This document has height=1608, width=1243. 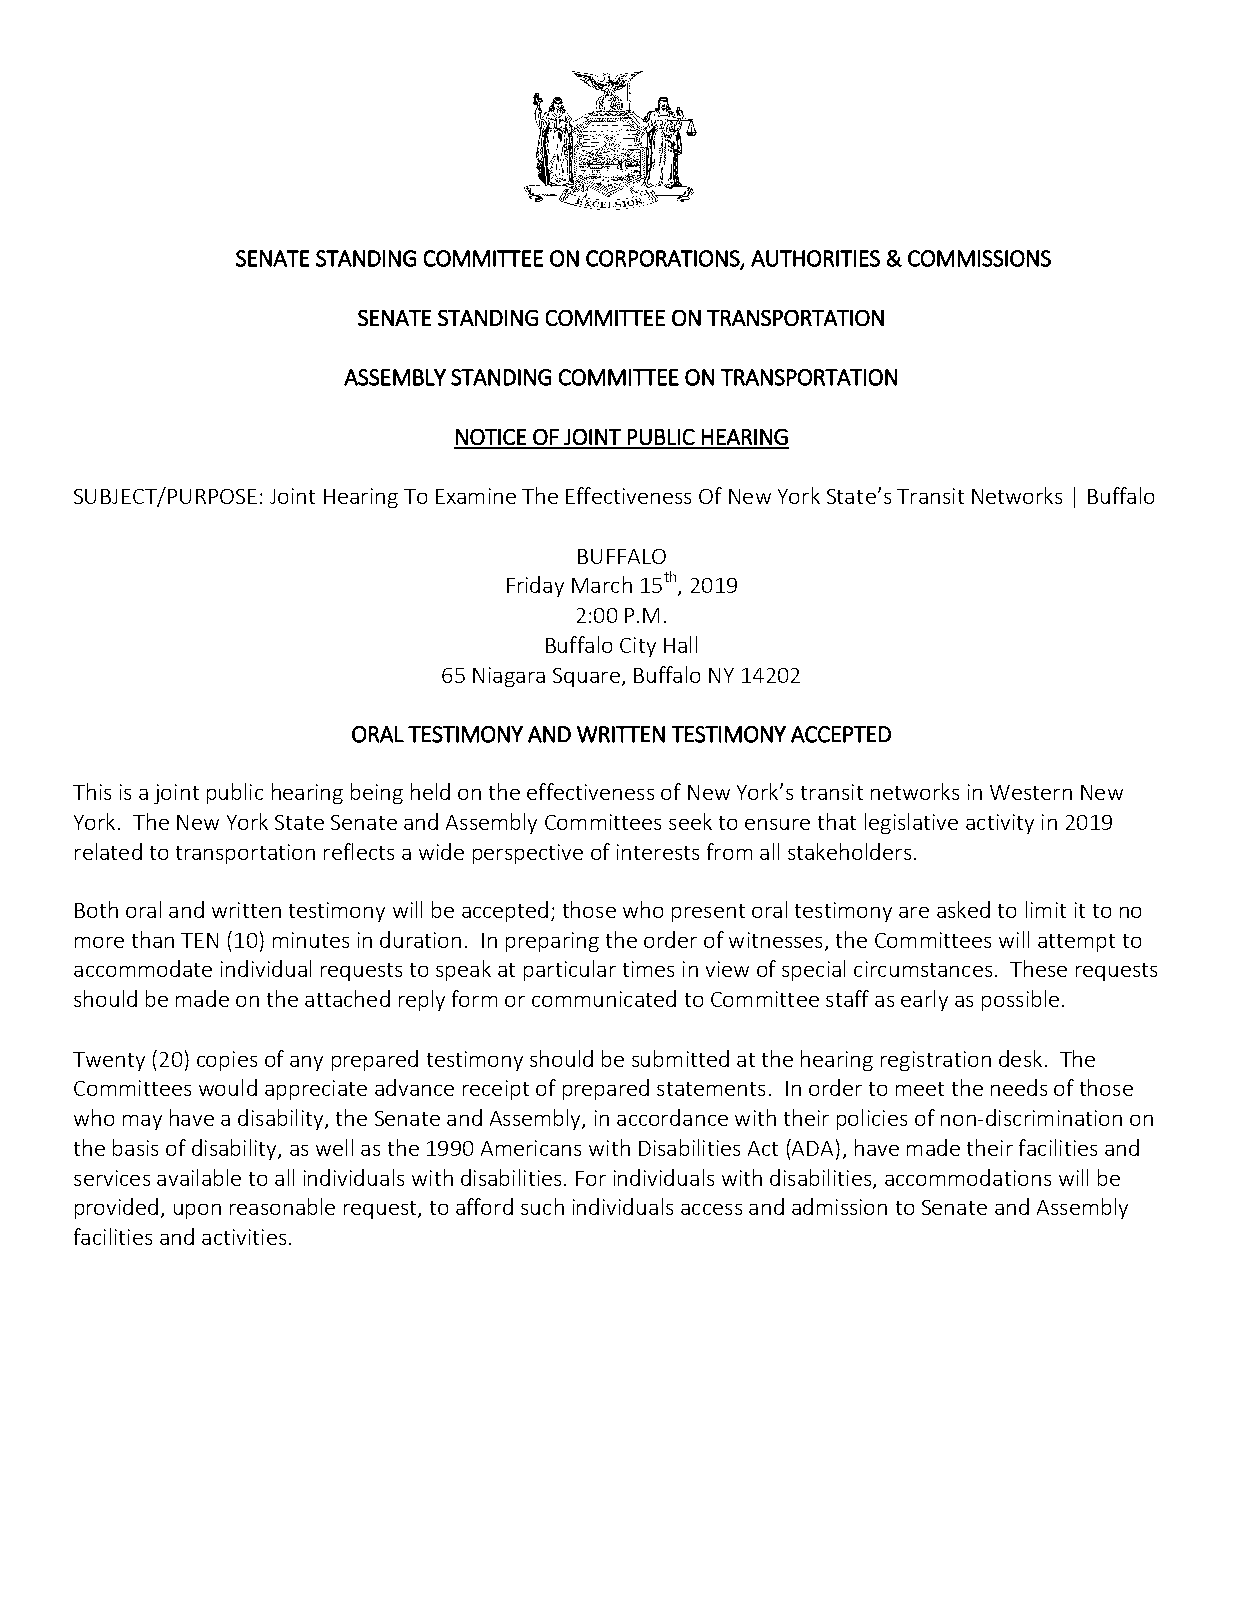 I want to click on AUTHORITIES, so click(x=815, y=258).
